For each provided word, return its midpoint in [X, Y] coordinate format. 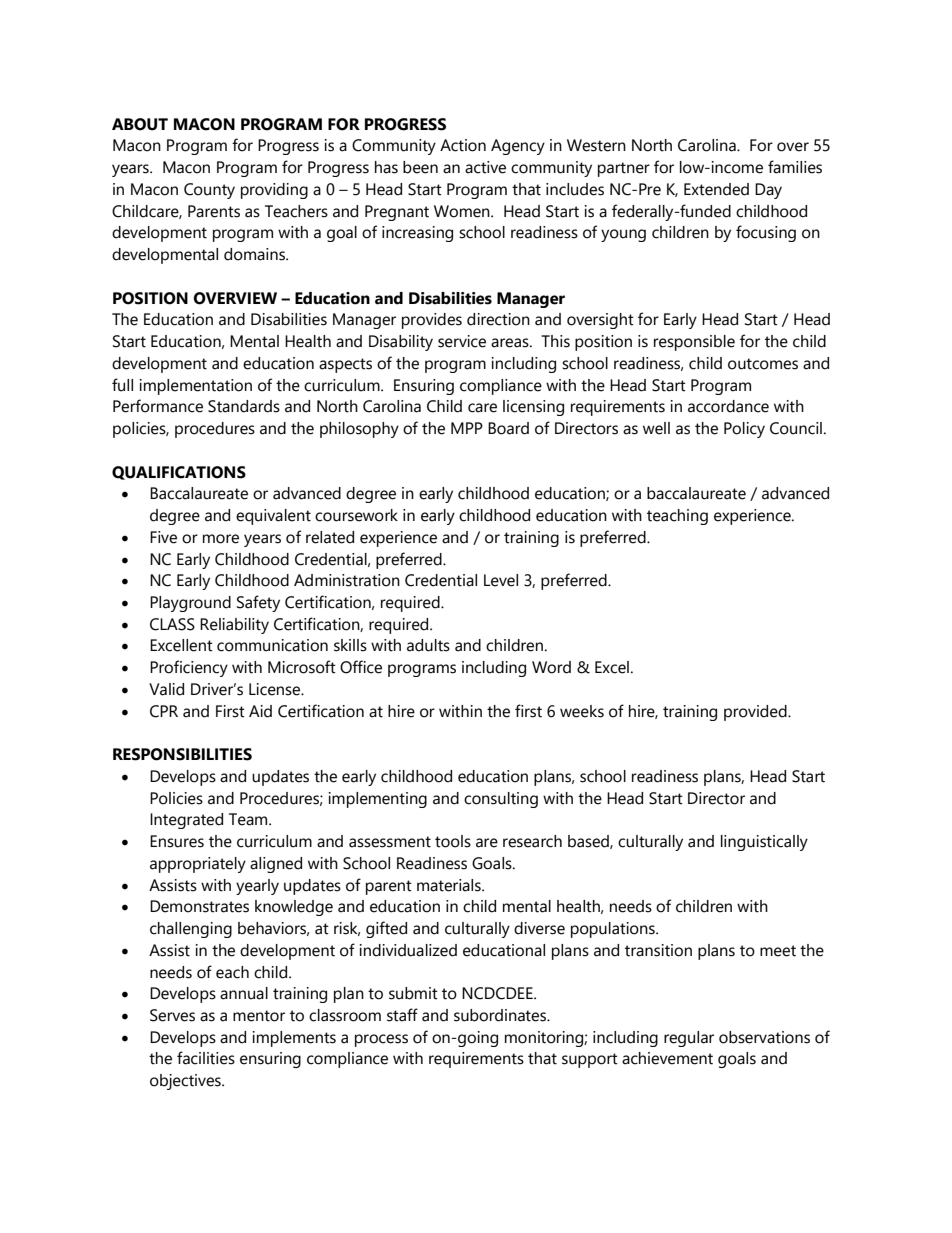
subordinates [501, 1015]
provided [756, 713]
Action [463, 145]
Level [501, 580]
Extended [716, 189]
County [209, 191]
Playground [190, 604]
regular [689, 1039]
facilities [206, 1058]
